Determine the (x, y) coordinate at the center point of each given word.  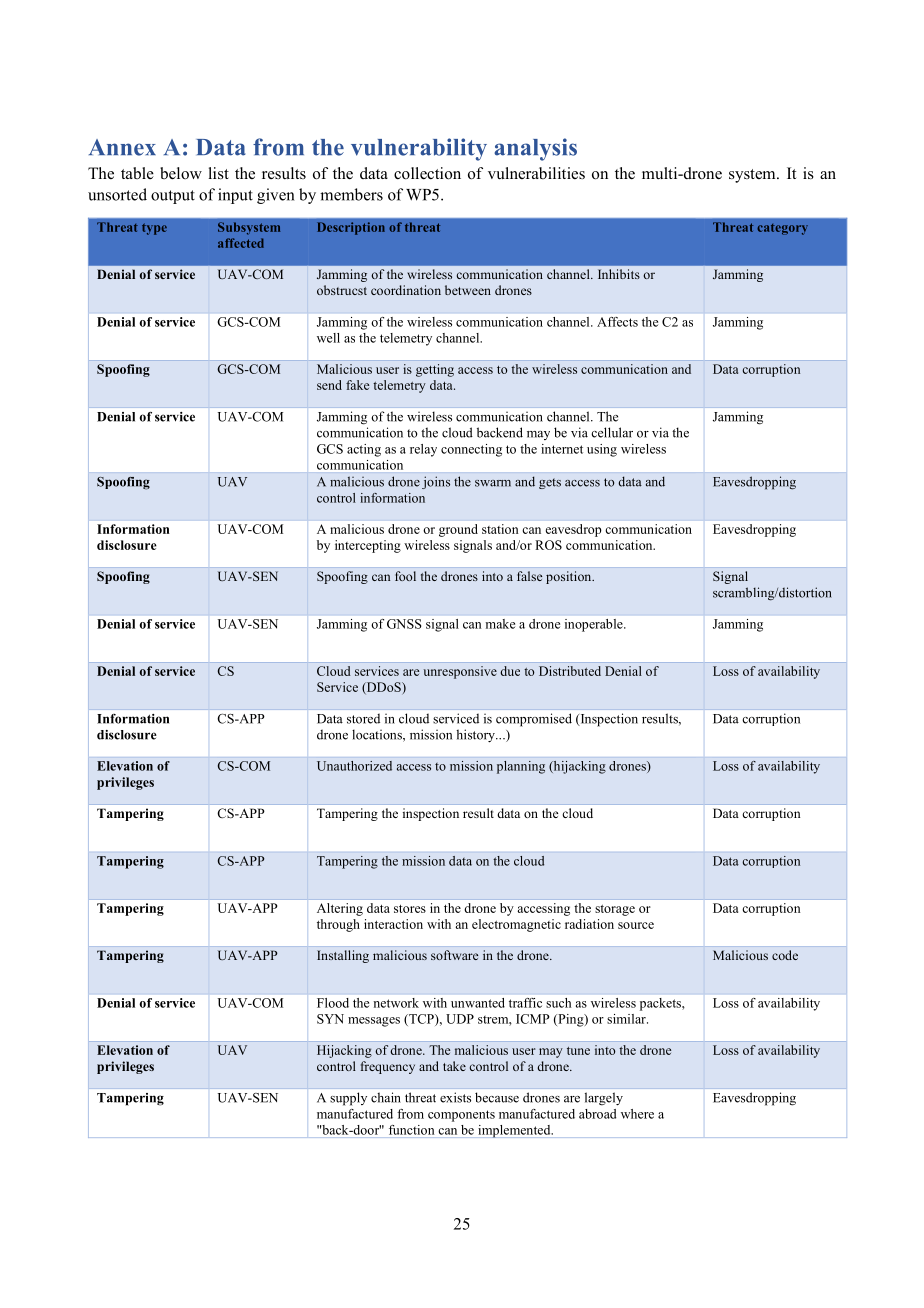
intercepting (368, 546)
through (338, 925)
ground (458, 530)
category (782, 229)
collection (427, 173)
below (181, 173)
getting (435, 370)
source (636, 925)
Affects (617, 322)
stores (410, 909)
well (328, 338)
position (570, 577)
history (476, 736)
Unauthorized (354, 766)
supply (348, 1099)
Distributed (570, 671)
